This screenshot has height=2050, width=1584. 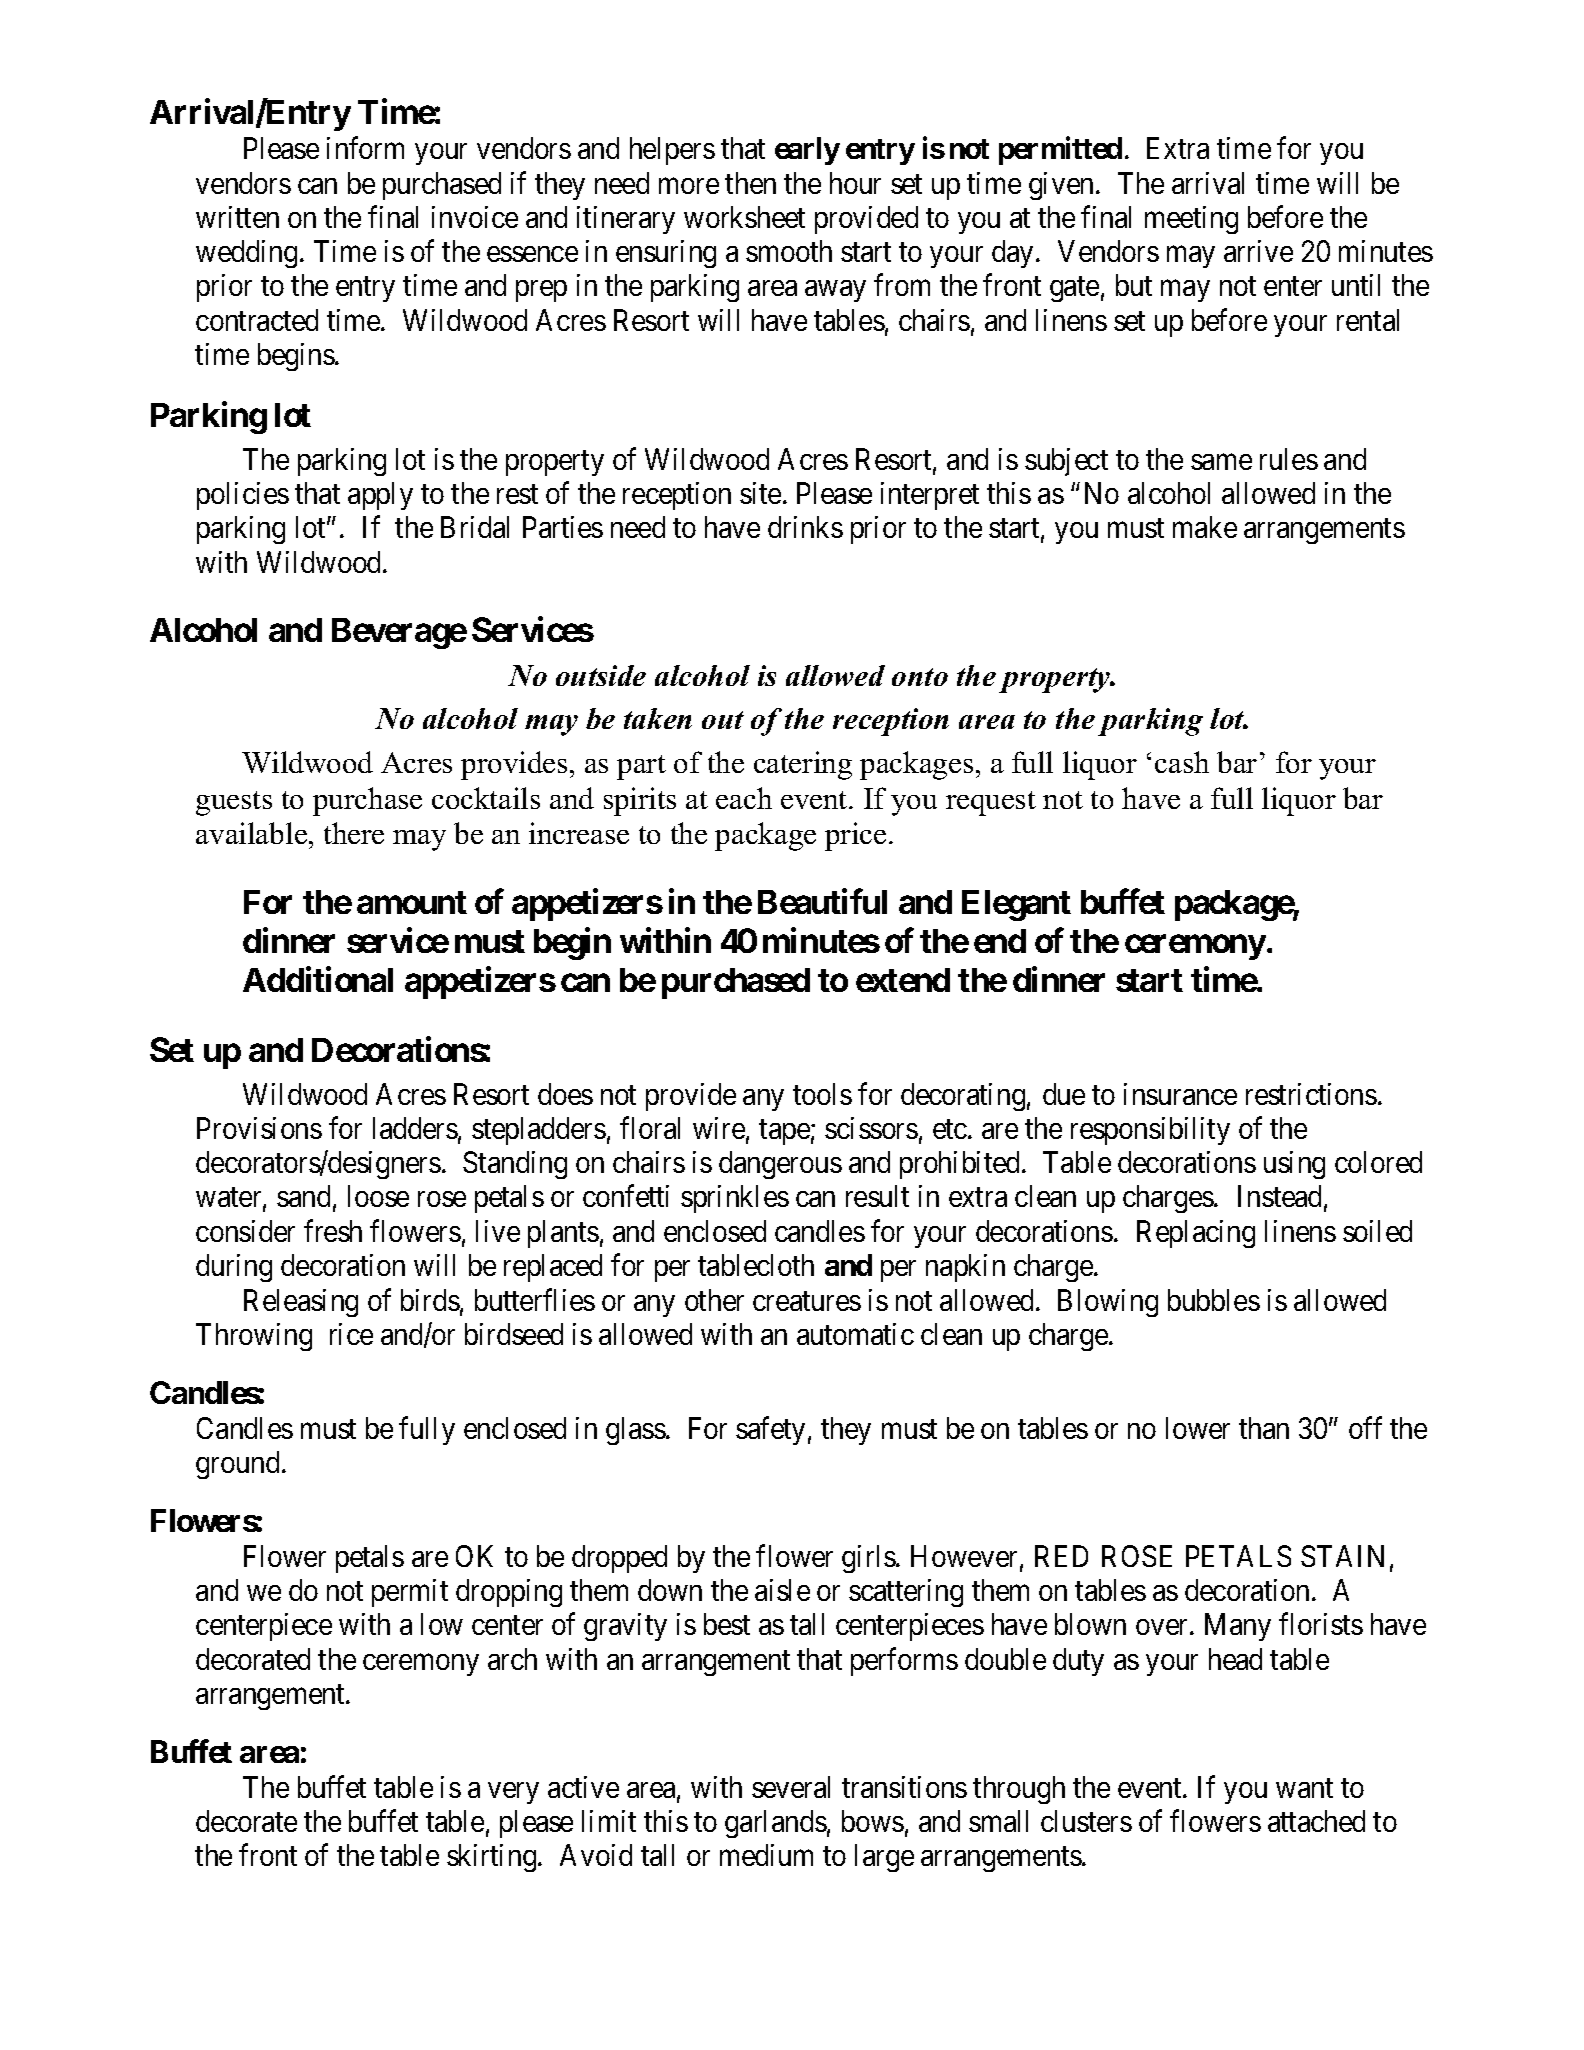 I want to click on want, so click(x=1304, y=1788).
